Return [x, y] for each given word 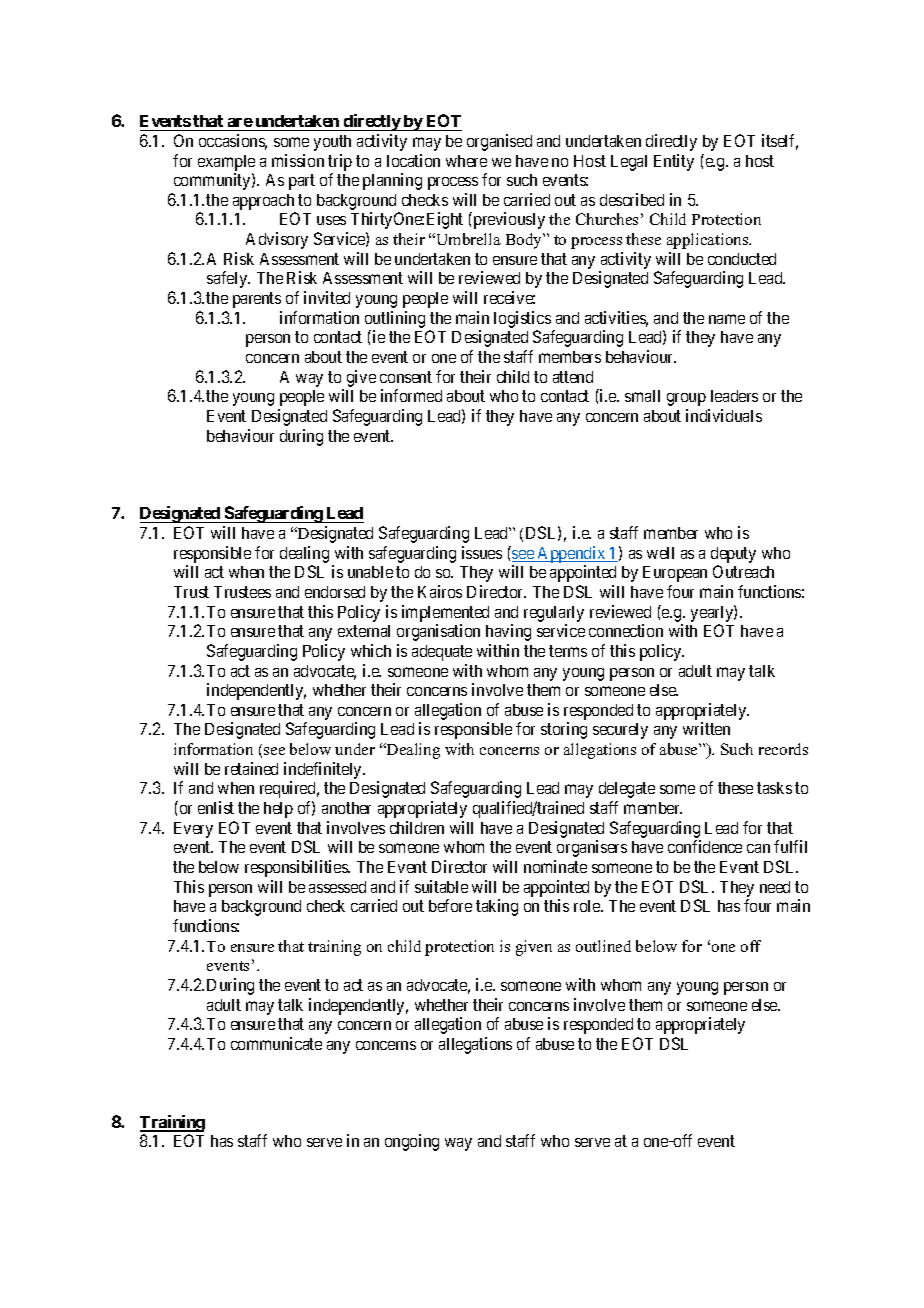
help [278, 810]
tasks [774, 788]
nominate [555, 866]
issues [482, 552]
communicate [276, 1043]
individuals [724, 415]
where [466, 161]
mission [298, 160]
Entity [674, 162]
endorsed [335, 592]
